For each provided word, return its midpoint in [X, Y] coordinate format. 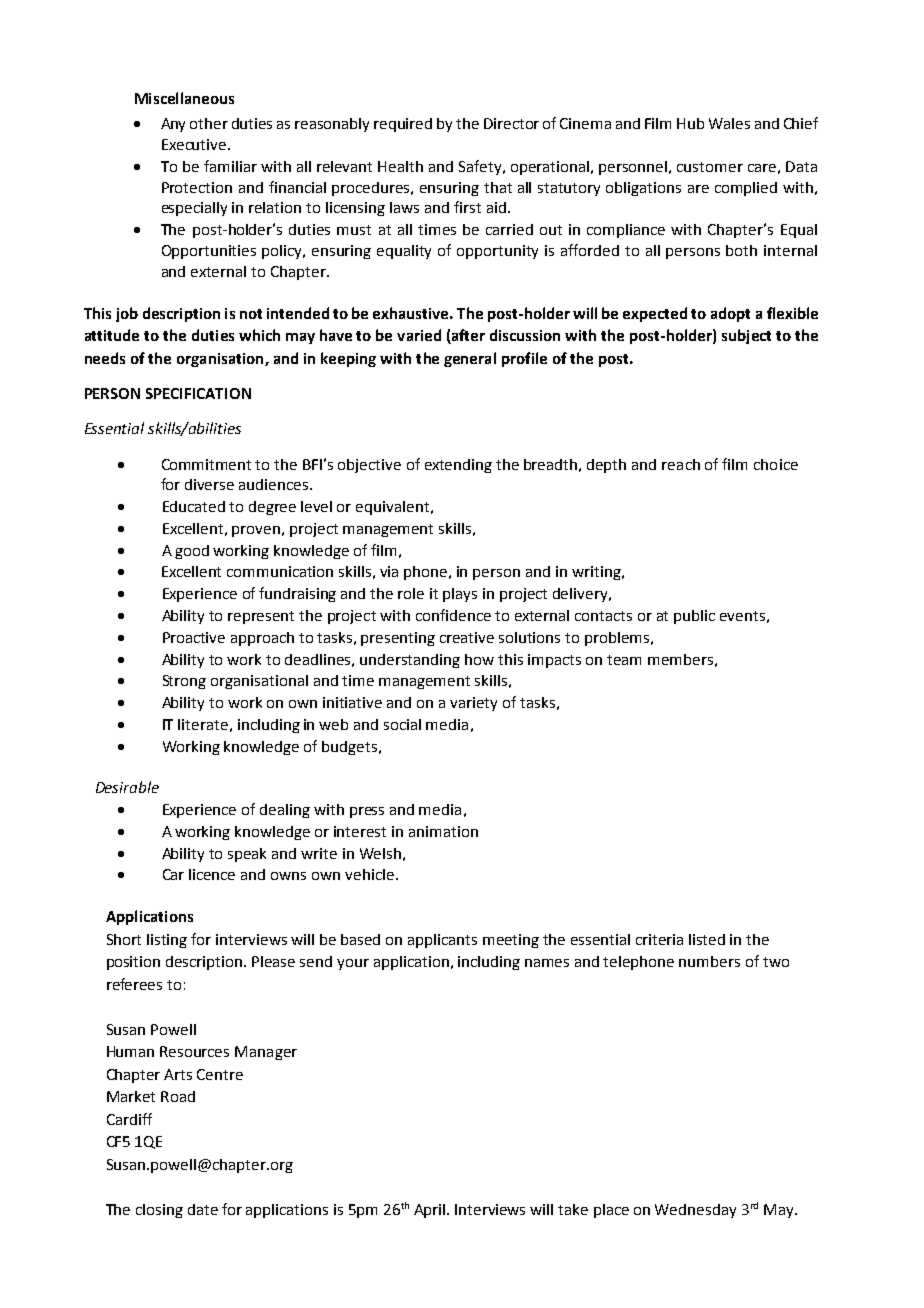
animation [443, 831]
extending [458, 466]
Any [173, 125]
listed [707, 939]
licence [212, 874]
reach [681, 464]
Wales [729, 123]
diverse [209, 484]
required [403, 125]
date [203, 1209]
